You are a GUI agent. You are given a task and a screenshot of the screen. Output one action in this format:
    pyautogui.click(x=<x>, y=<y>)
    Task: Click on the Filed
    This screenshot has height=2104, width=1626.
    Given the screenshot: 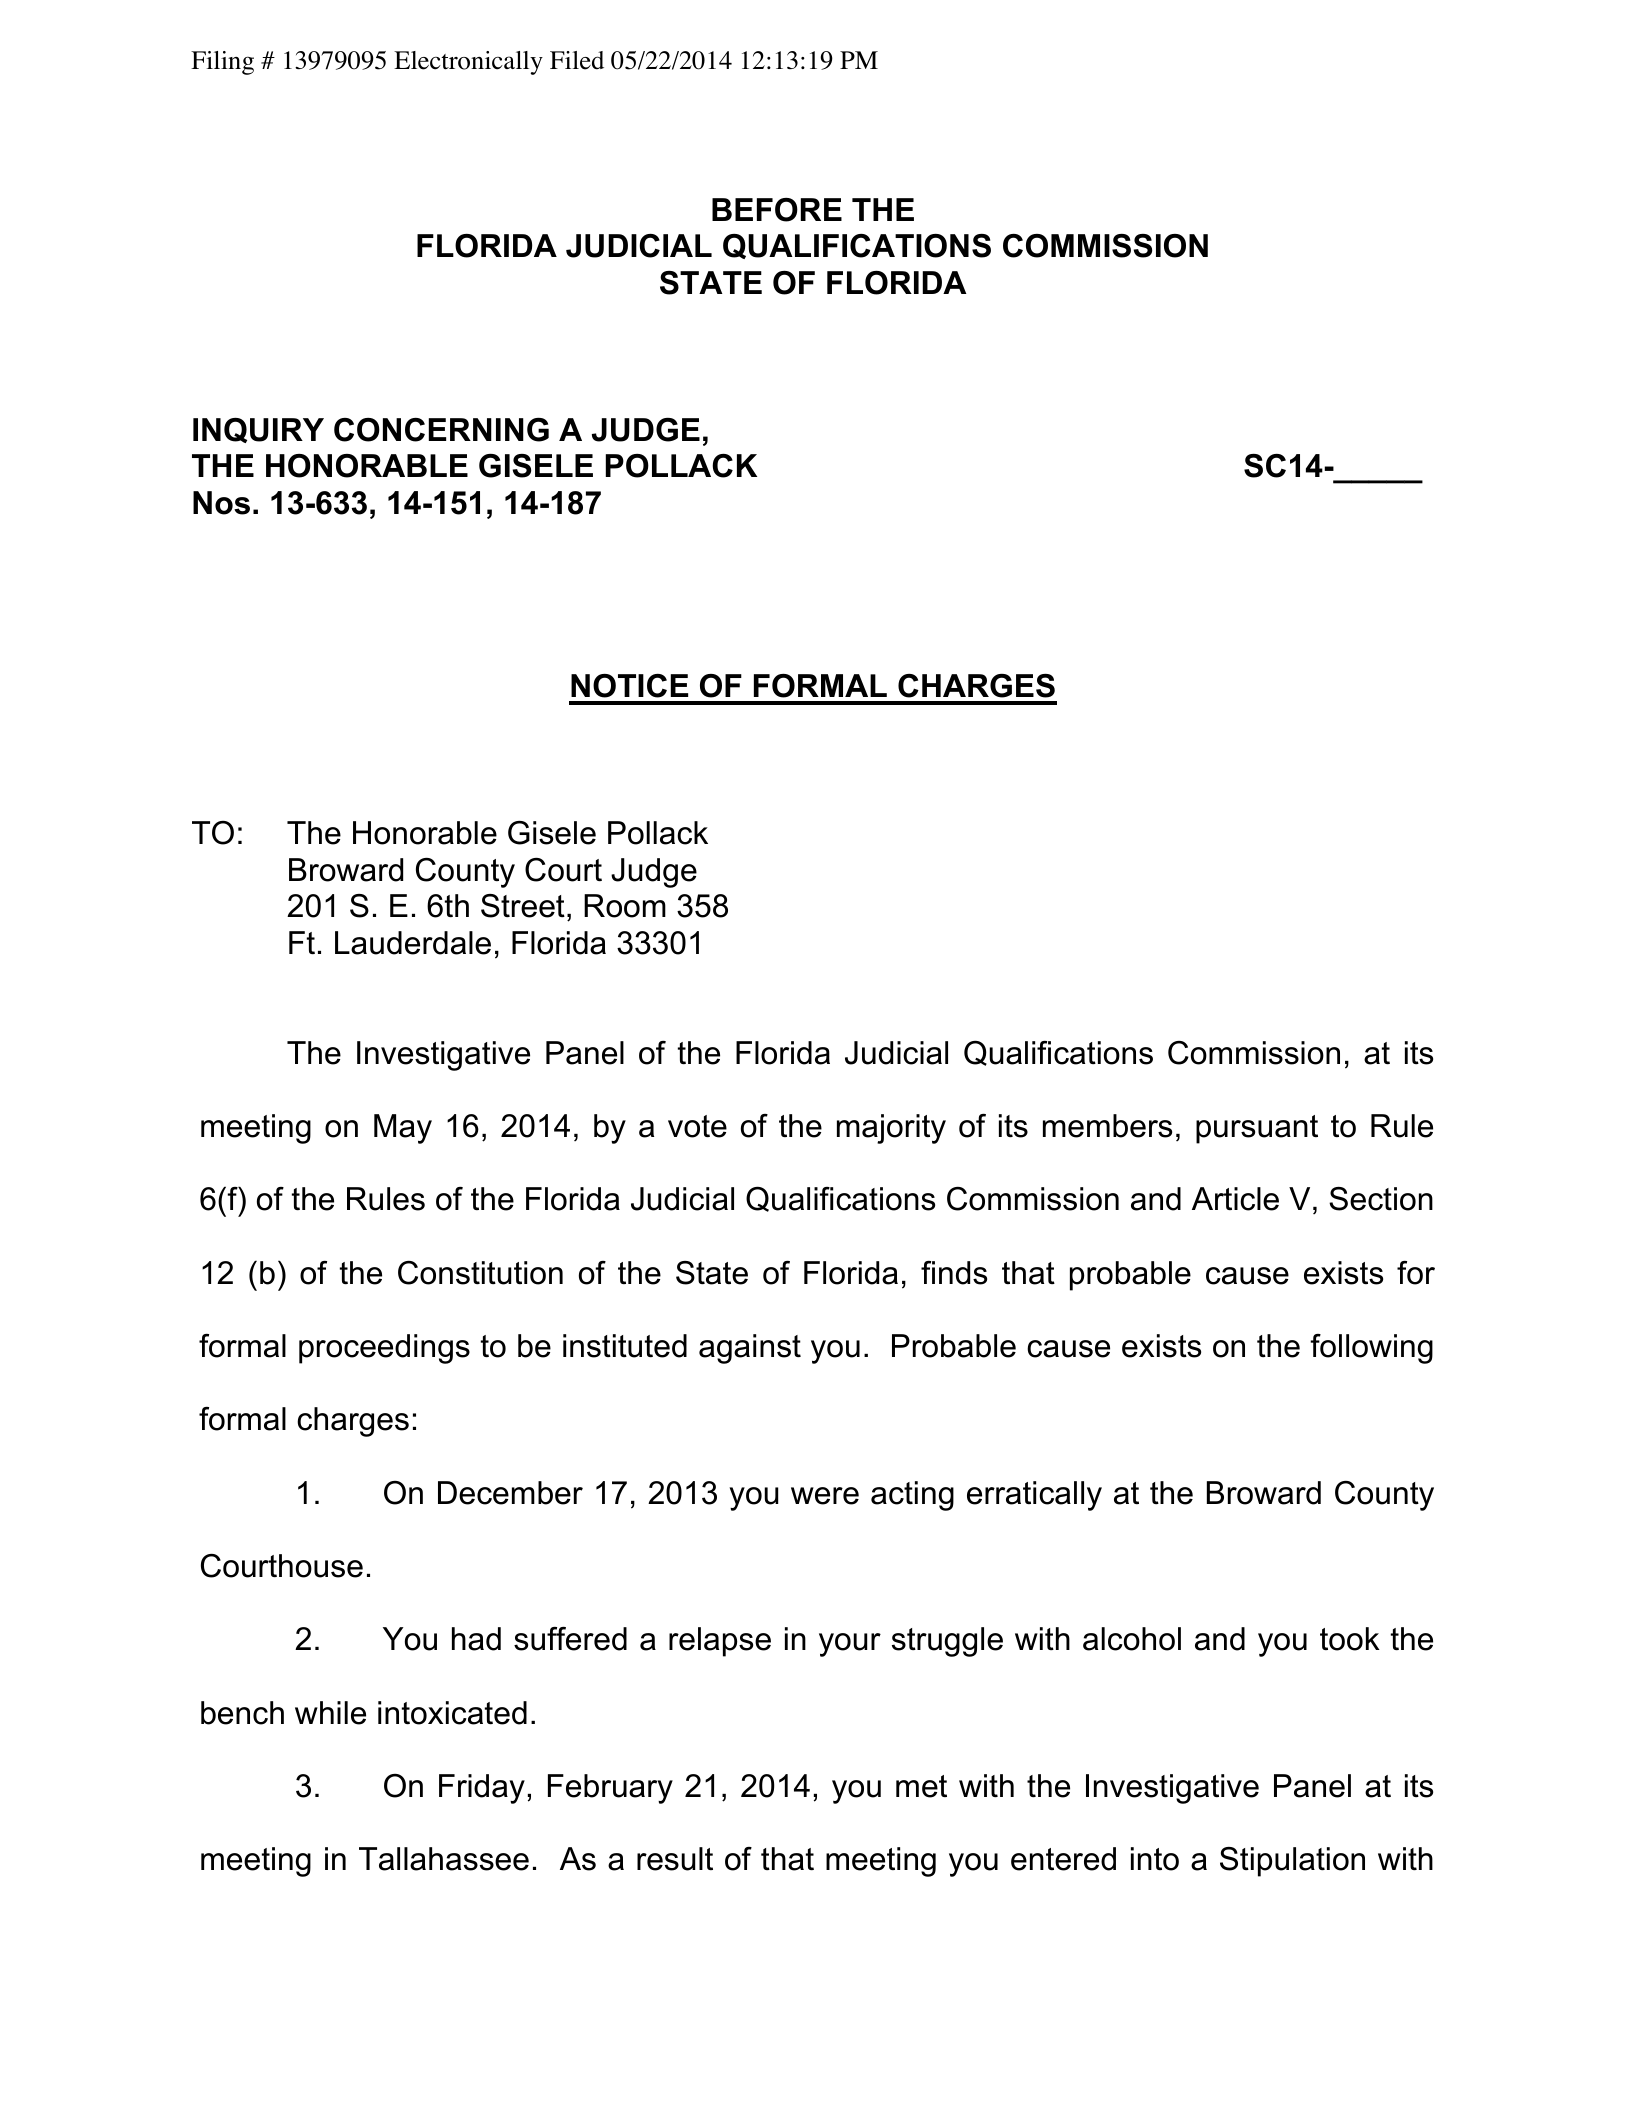 What is the action you would take?
    pyautogui.click(x=577, y=60)
